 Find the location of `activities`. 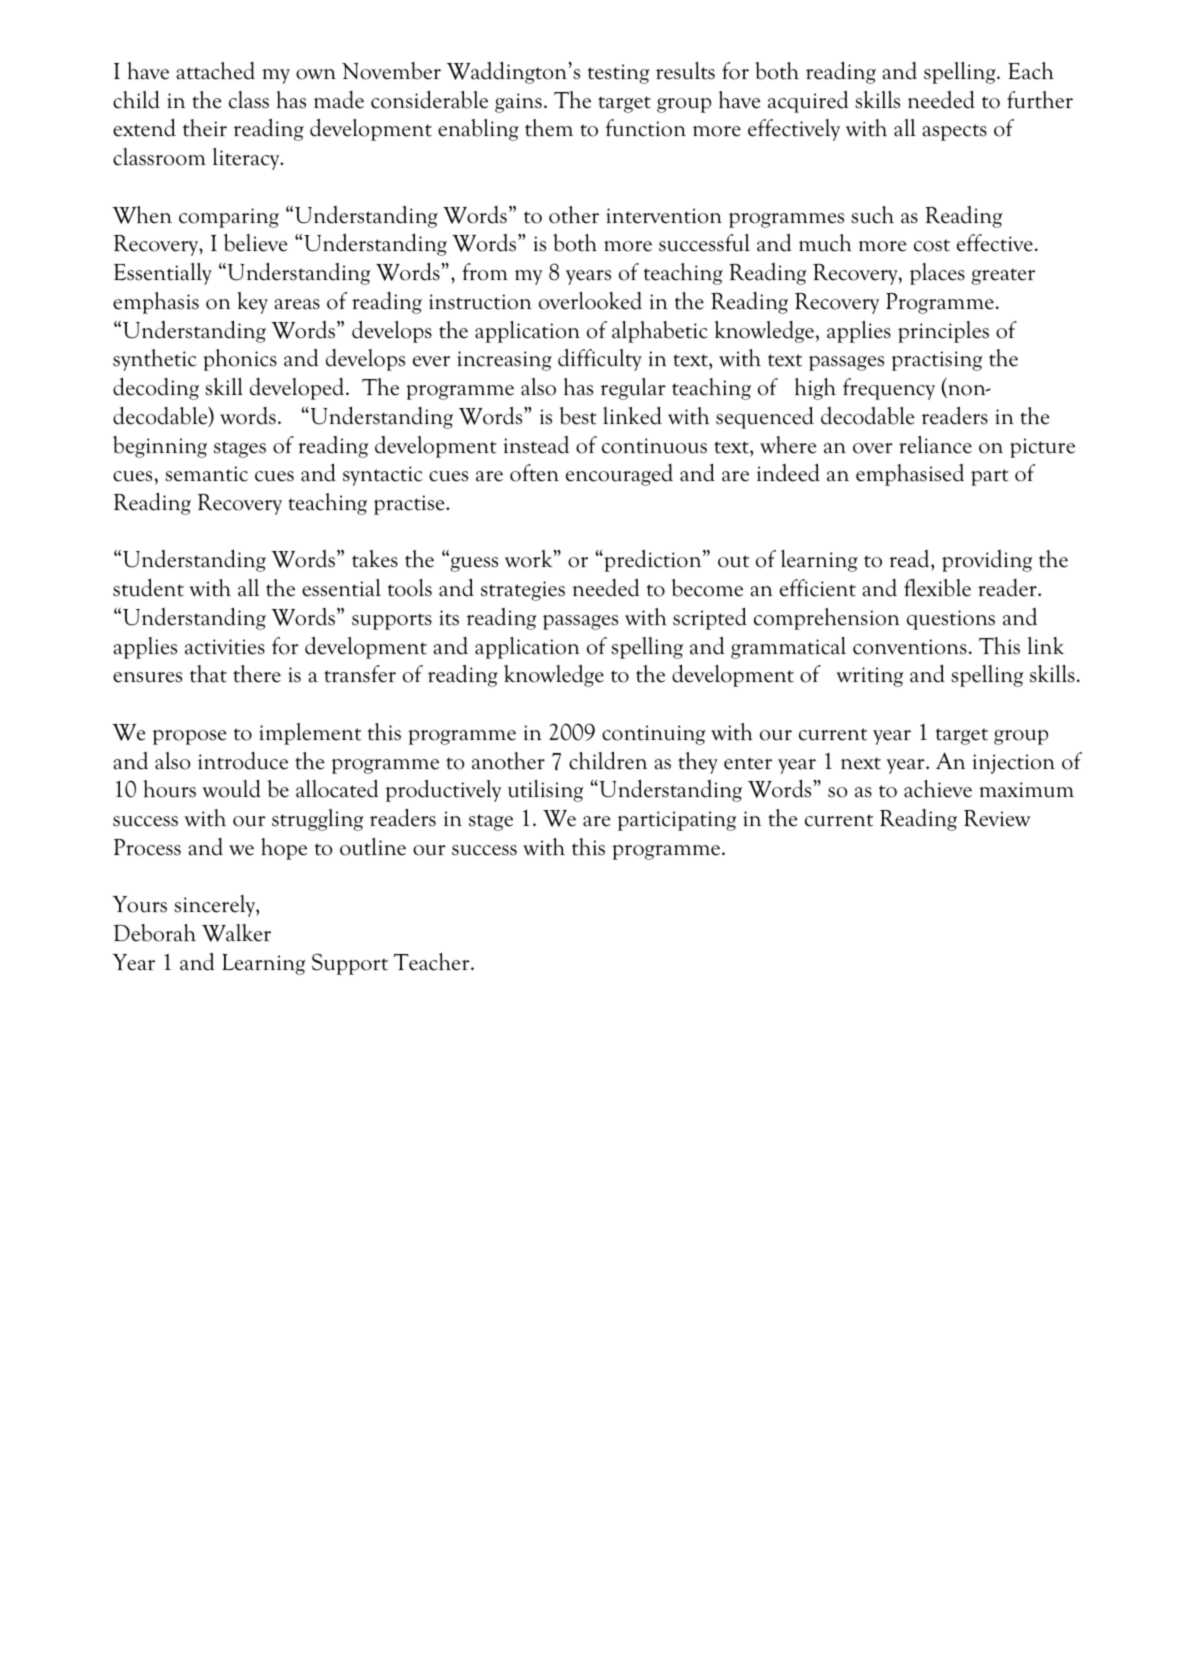

activities is located at coordinates (225, 647).
